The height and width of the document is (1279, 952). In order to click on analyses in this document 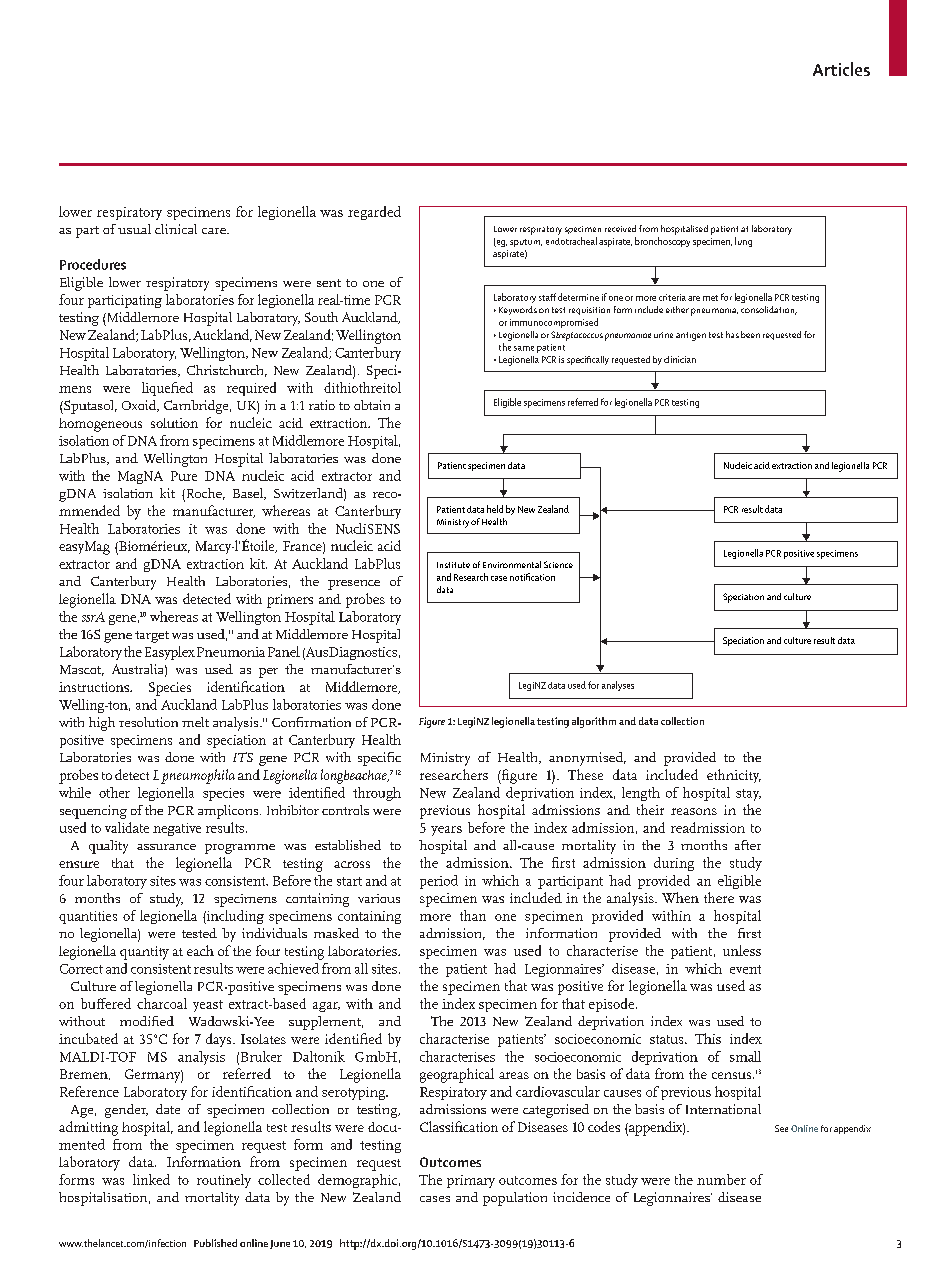, I will do `click(618, 686)`.
